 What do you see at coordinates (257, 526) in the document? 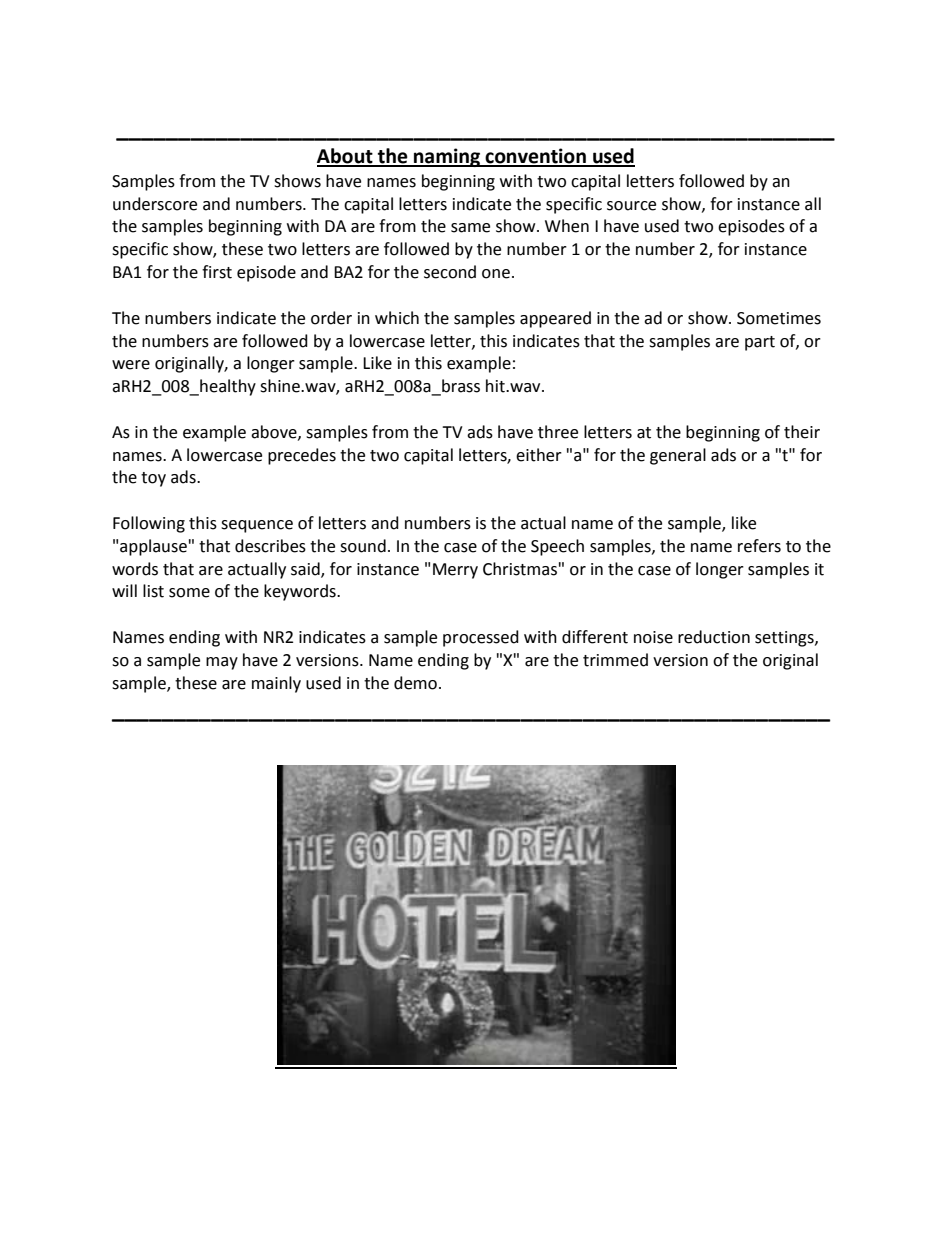
I see `sequence` at bounding box center [257, 526].
